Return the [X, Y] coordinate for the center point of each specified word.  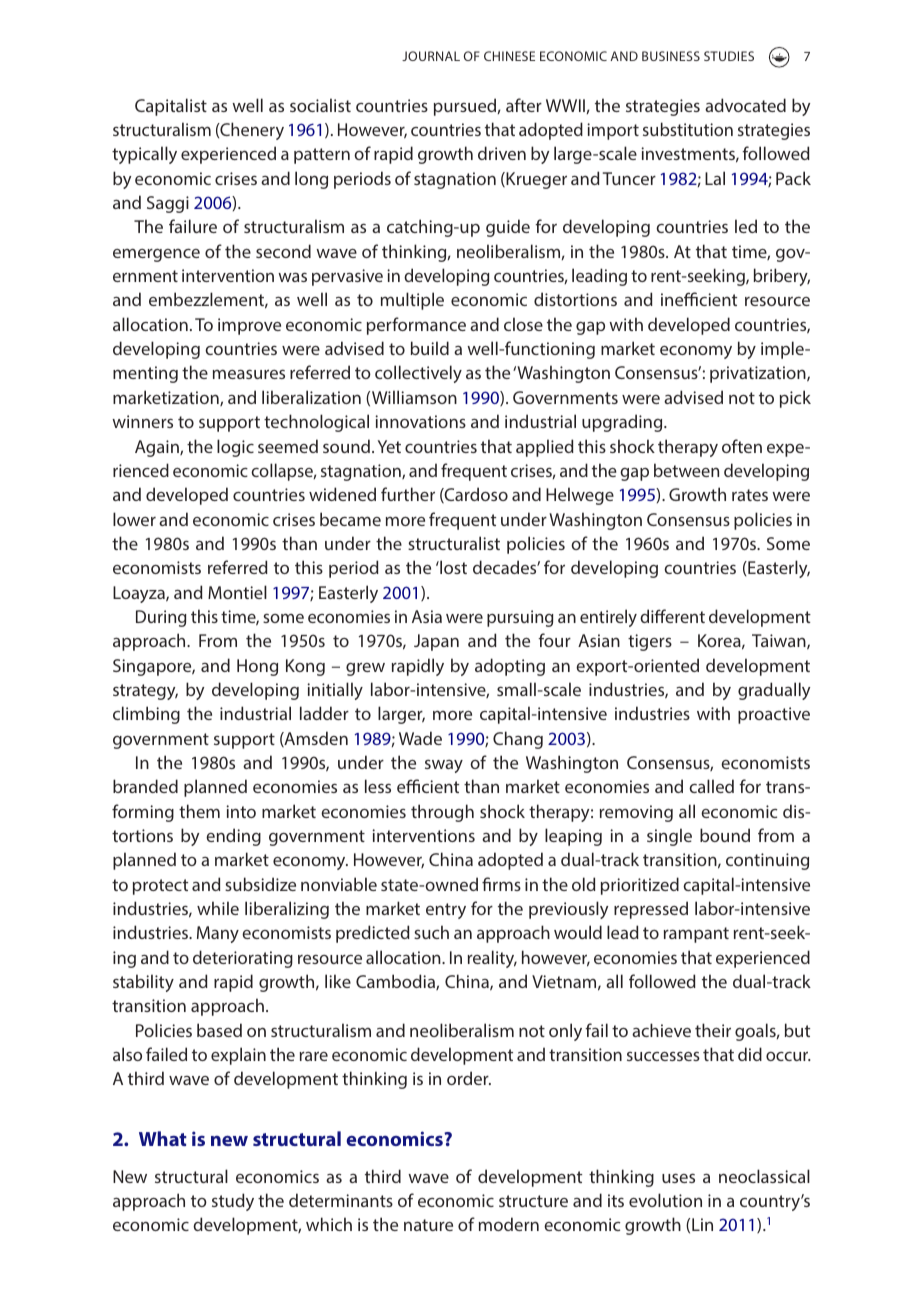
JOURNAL [431, 56]
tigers [650, 642]
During [161, 618]
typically [144, 155]
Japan [436, 642]
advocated [745, 105]
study [233, 1202]
